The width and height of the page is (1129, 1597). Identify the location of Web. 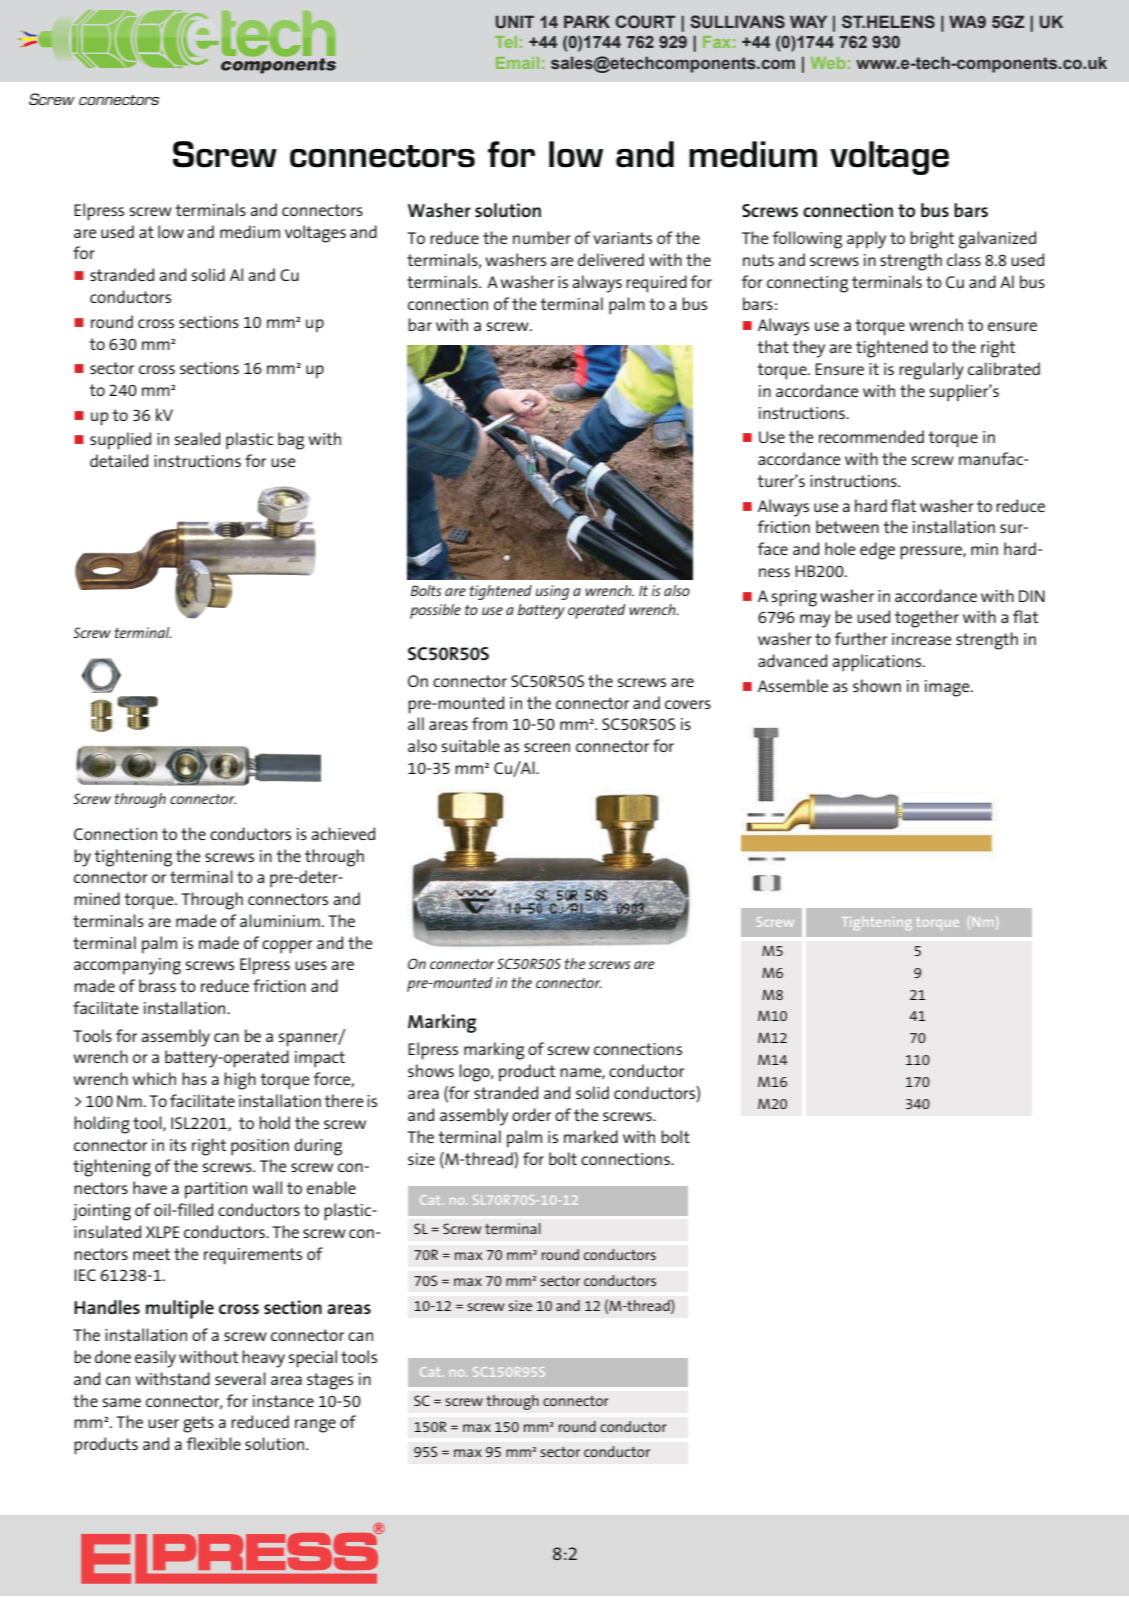
(828, 63).
